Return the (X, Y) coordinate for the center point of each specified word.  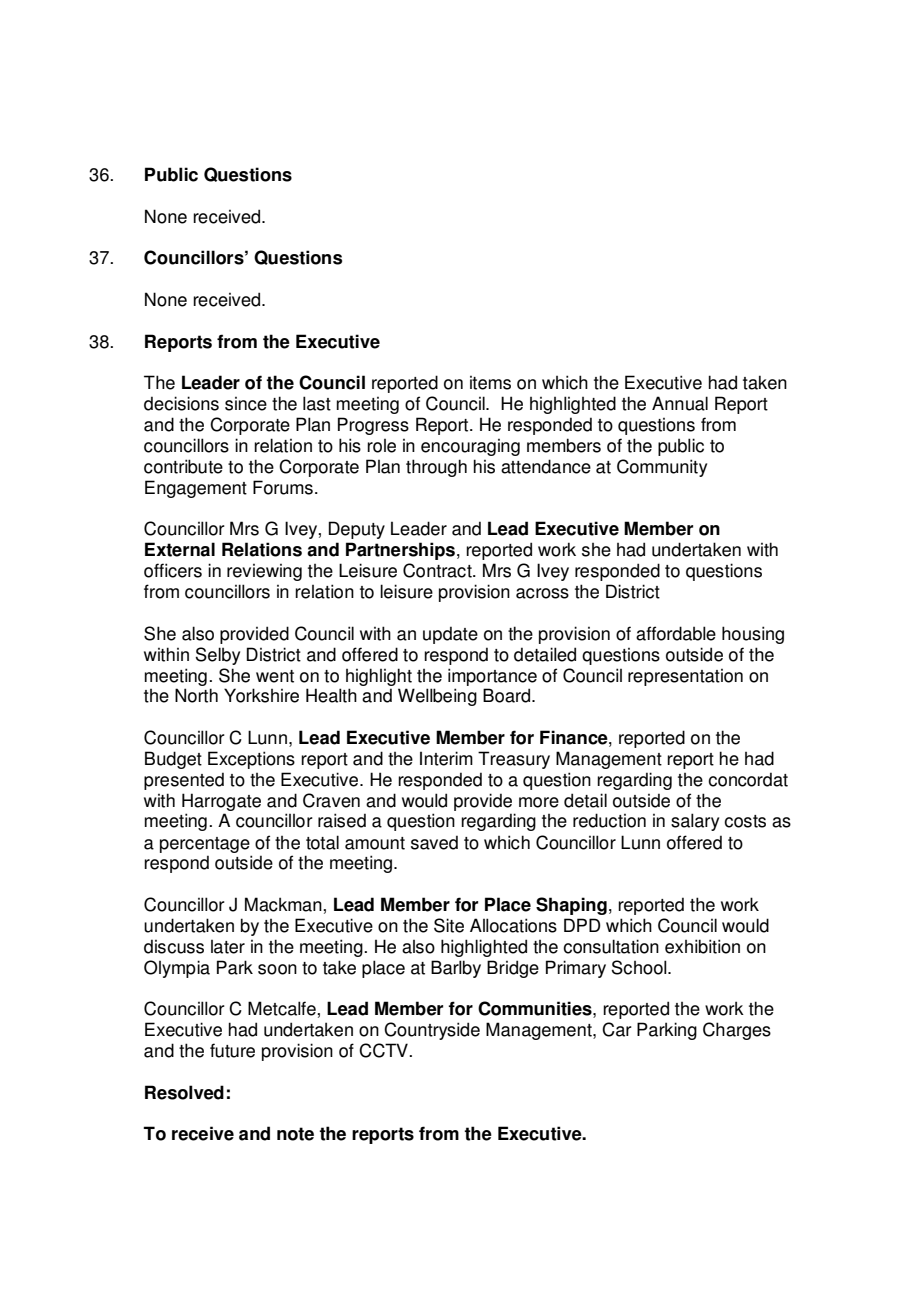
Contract (438, 570)
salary (695, 822)
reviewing (264, 572)
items (490, 383)
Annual (680, 403)
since (246, 404)
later (228, 947)
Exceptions (251, 760)
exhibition (702, 946)
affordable (676, 633)
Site (449, 925)
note (295, 1134)
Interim (446, 758)
